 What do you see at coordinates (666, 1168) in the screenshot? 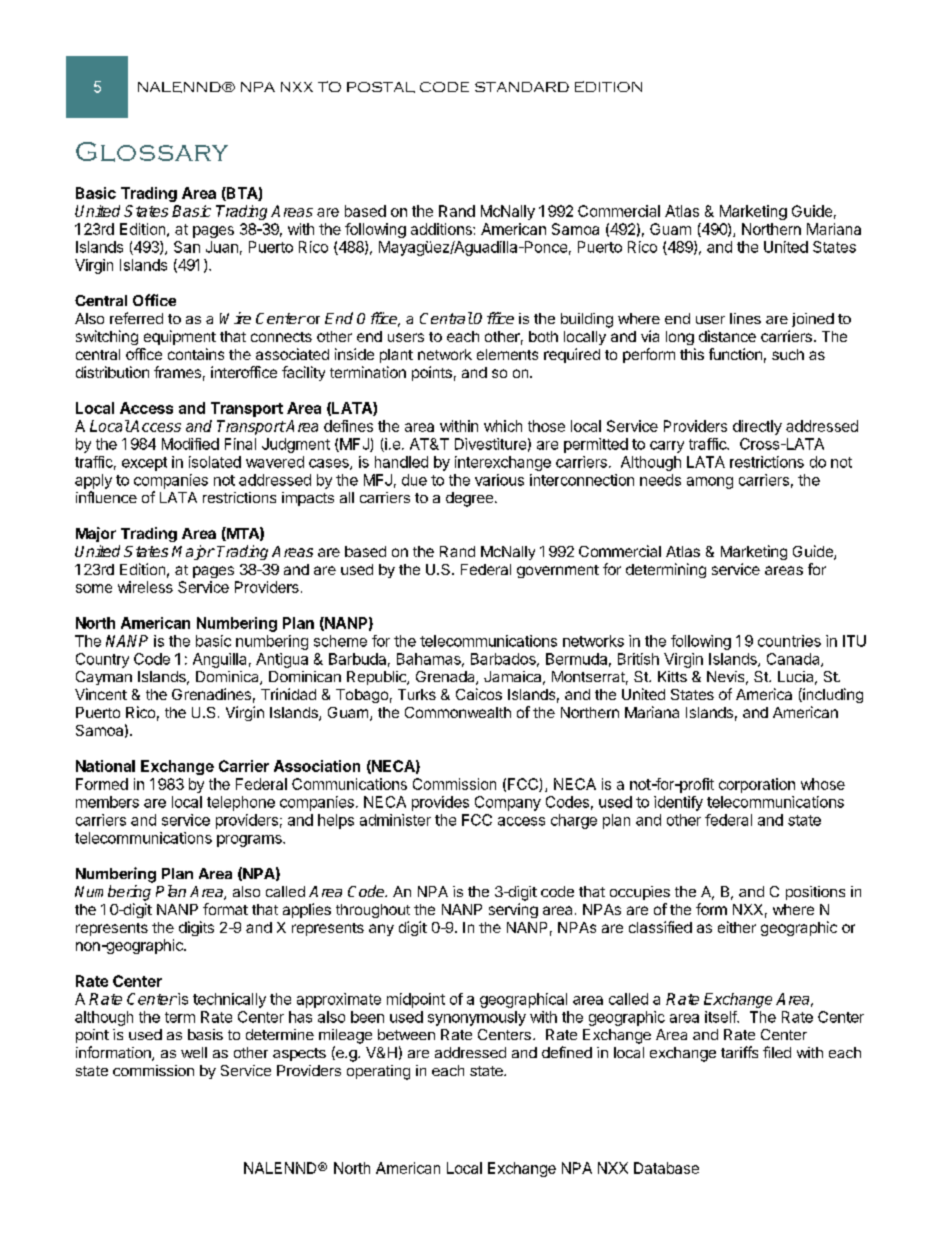
I see `Database` at bounding box center [666, 1168].
